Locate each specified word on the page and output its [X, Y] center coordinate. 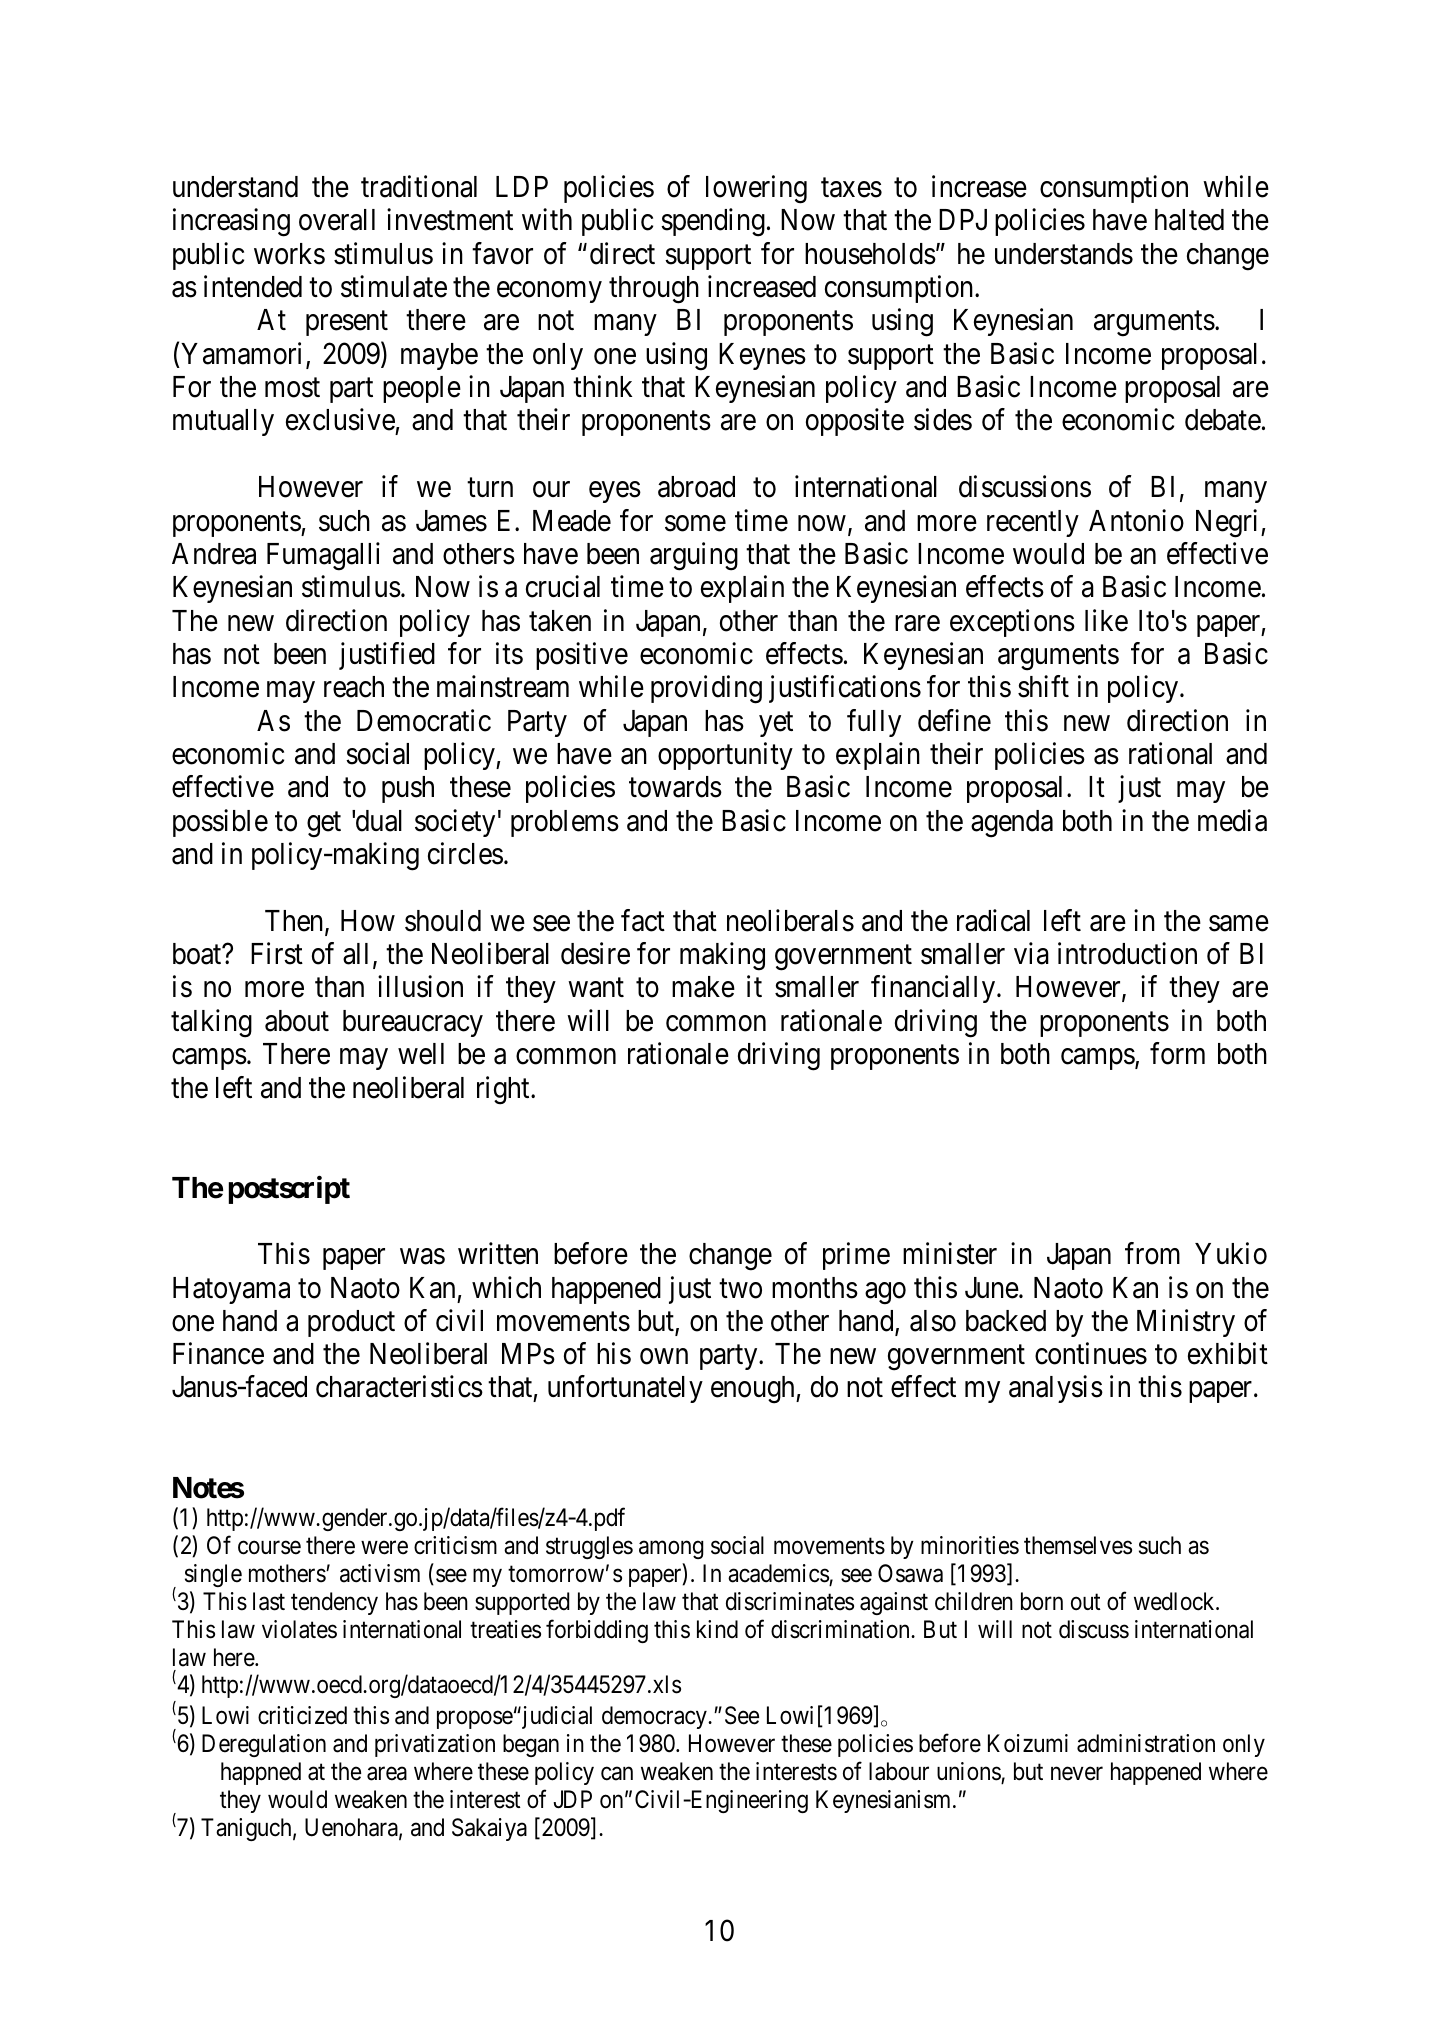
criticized [302, 1715]
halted [1189, 220]
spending [713, 223]
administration [1146, 1743]
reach [354, 687]
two [740, 1289]
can [617, 1774]
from [1152, 1254]
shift [1043, 687]
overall [337, 220]
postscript [289, 1190]
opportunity [725, 756]
